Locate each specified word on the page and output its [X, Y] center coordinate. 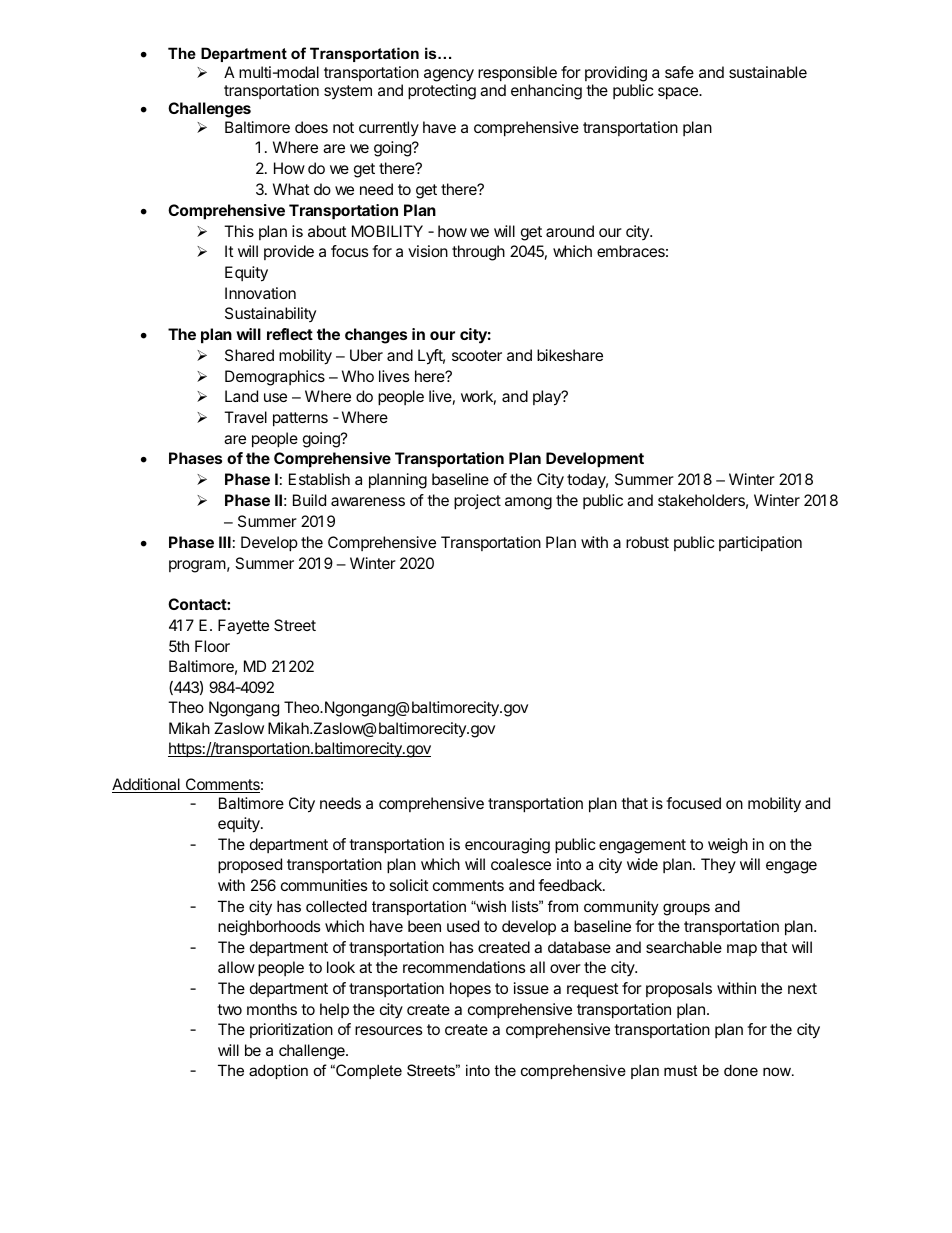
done [741, 1070]
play [548, 398]
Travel [245, 417]
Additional [147, 785]
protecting [442, 92]
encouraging [507, 846]
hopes [470, 989]
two [229, 1009]
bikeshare [570, 355]
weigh [728, 846]
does [311, 127]
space [679, 93]
